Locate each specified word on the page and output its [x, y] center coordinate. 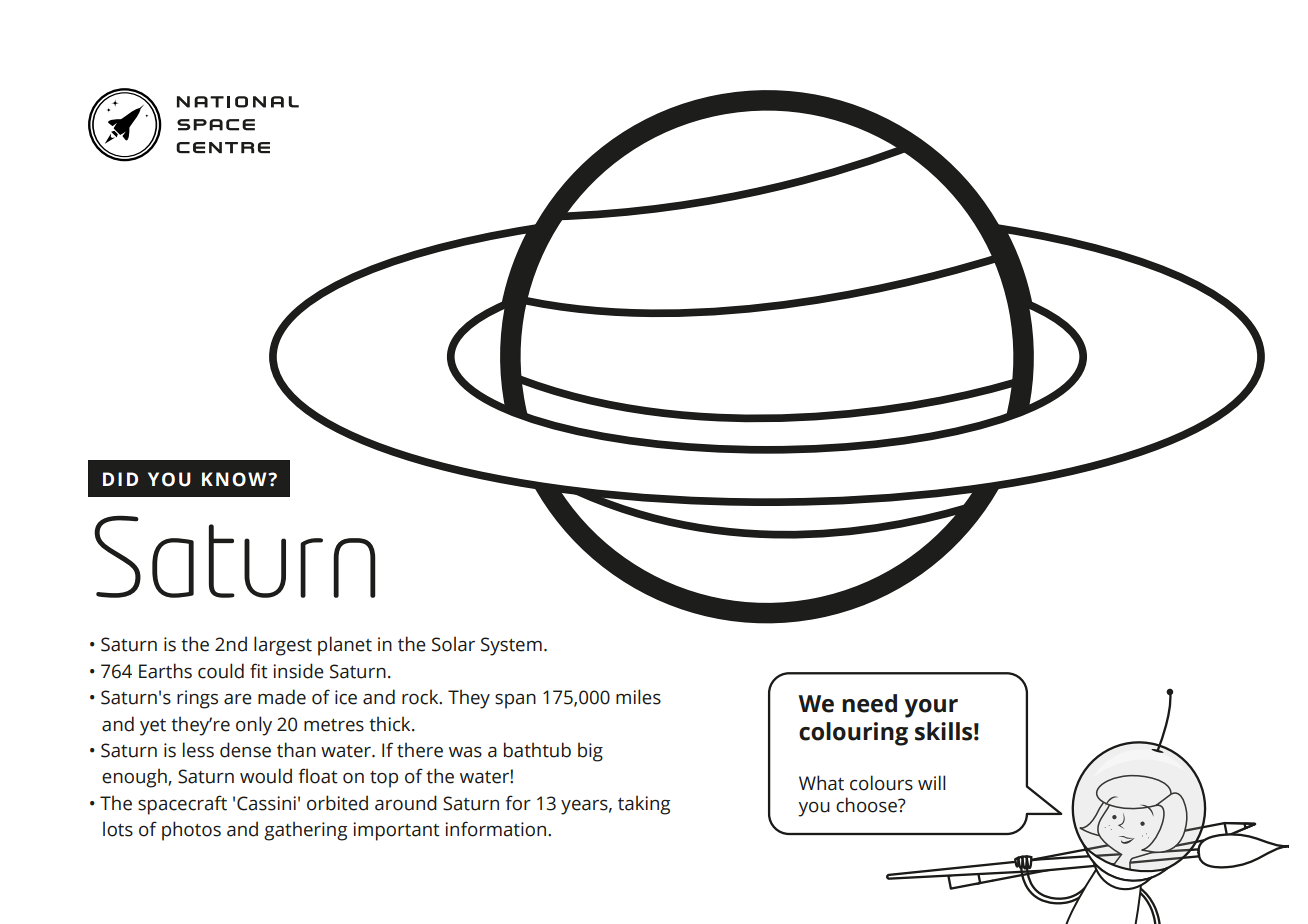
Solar [453, 644]
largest [283, 646]
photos [191, 831]
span [515, 701]
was [465, 752]
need [869, 703]
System [511, 646]
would [266, 776]
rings [197, 699]
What [821, 783]
